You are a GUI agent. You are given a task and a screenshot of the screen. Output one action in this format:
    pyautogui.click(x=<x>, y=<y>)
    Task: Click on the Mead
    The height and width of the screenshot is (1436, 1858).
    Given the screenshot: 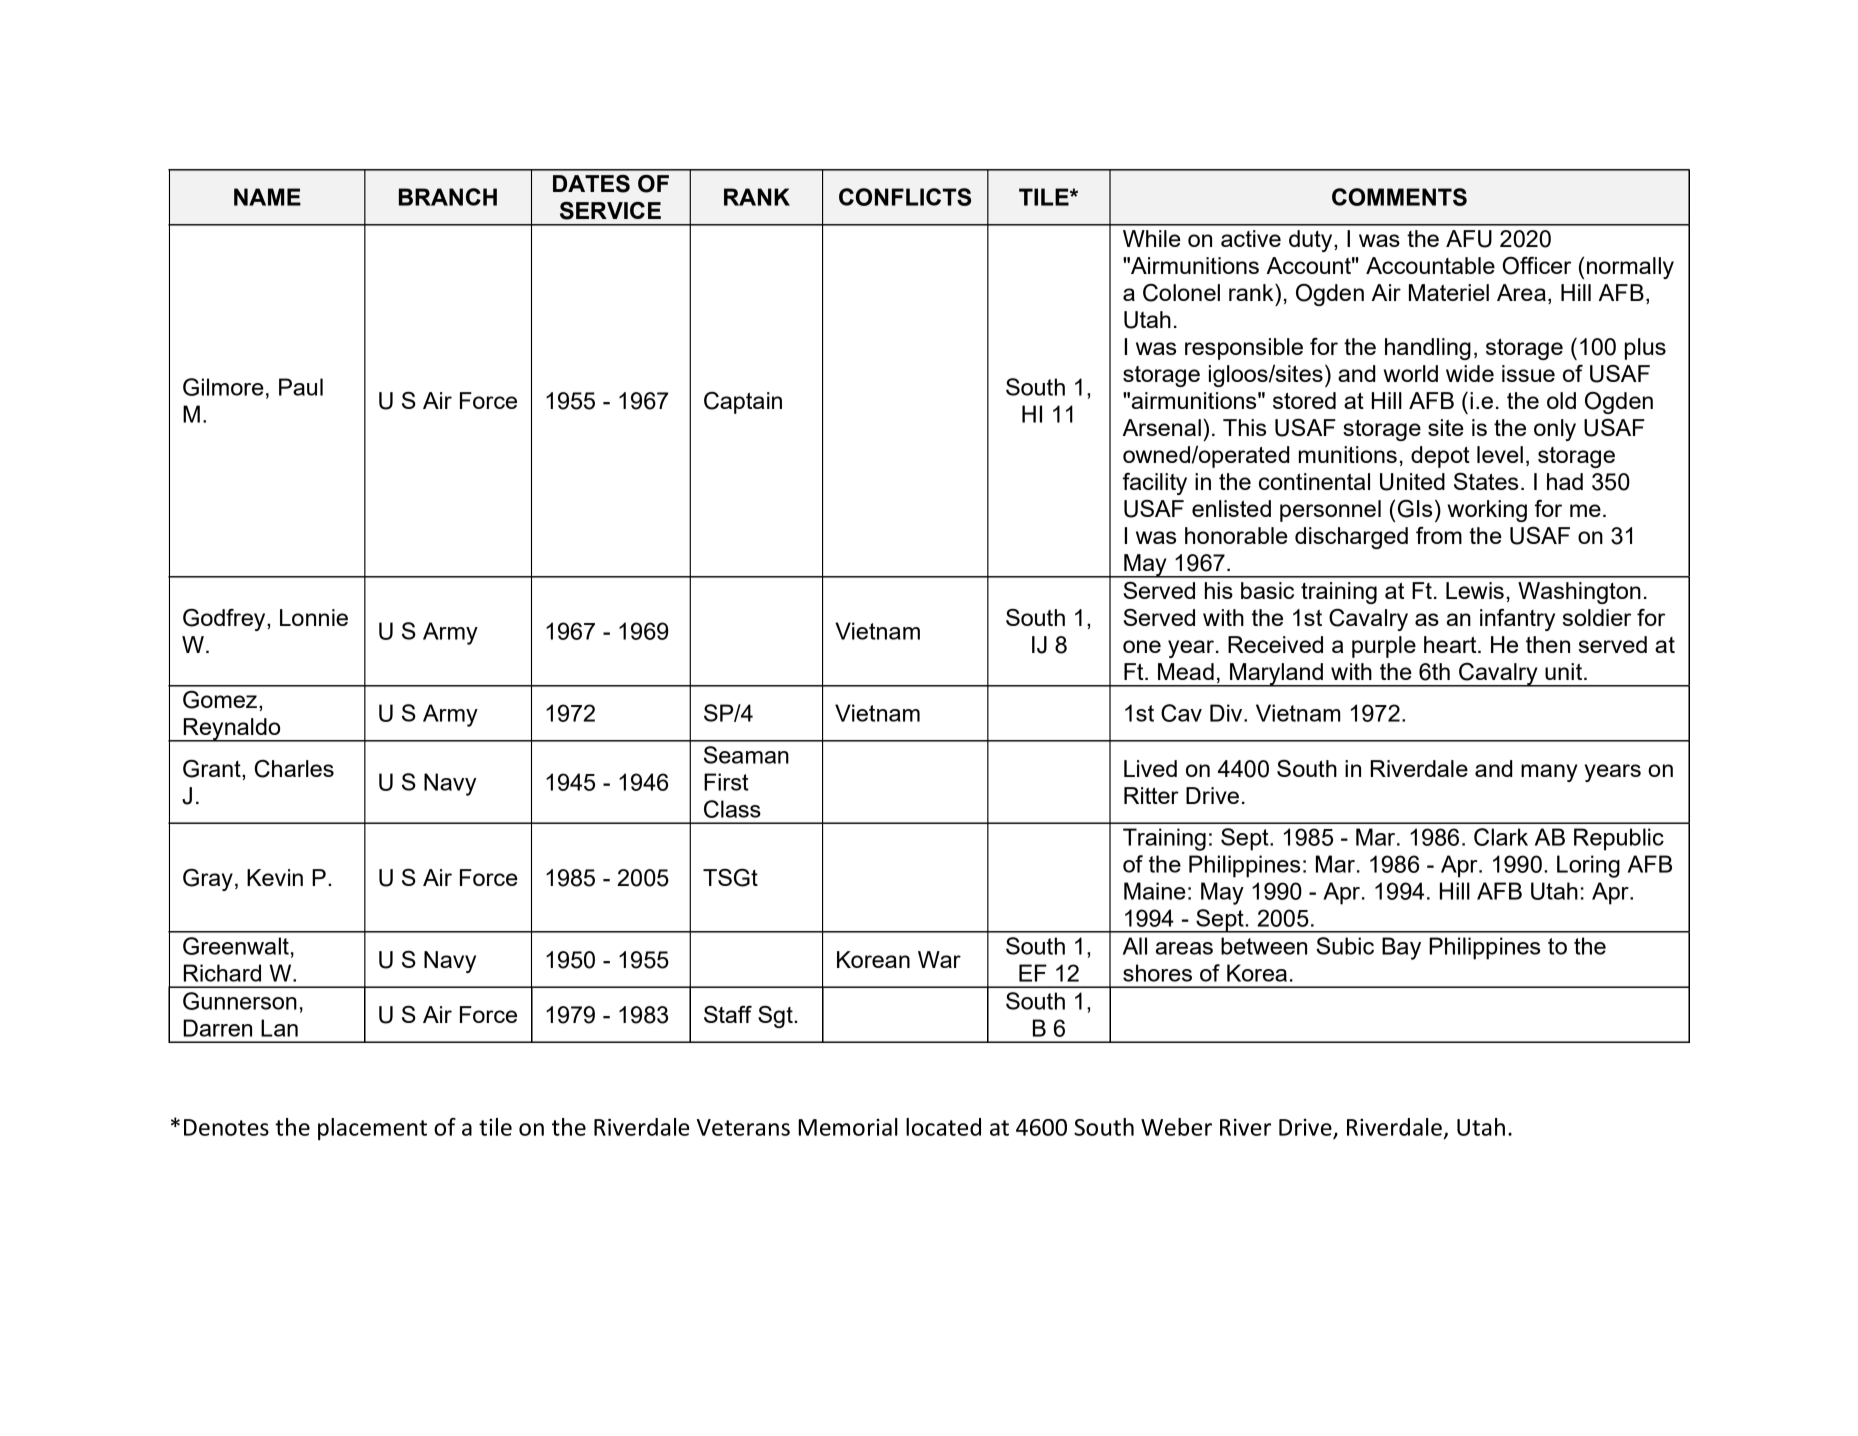 What is the action you would take?
    pyautogui.click(x=1186, y=671)
